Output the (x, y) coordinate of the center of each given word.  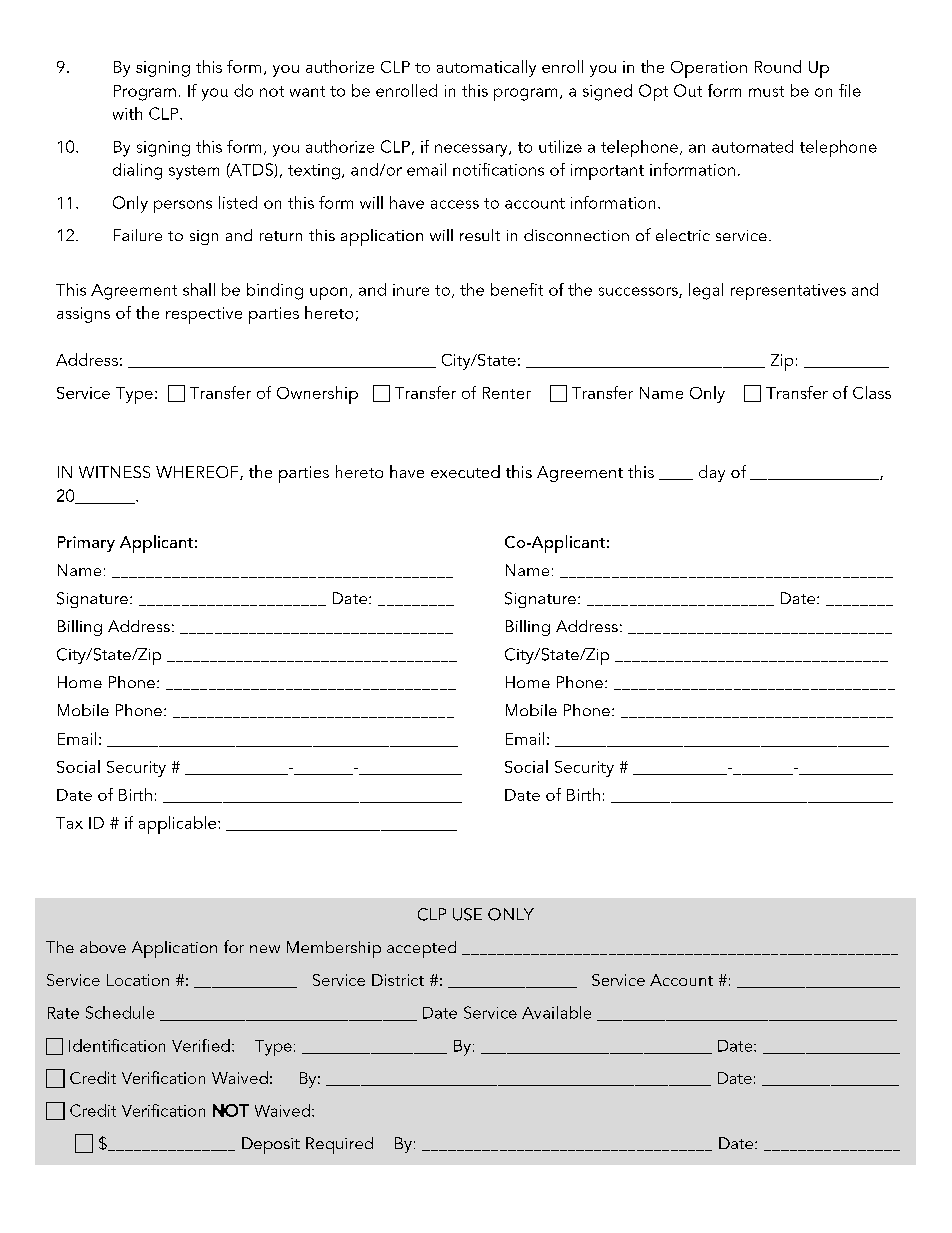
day (712, 473)
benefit (517, 289)
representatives (788, 292)
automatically (486, 68)
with (127, 113)
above (103, 947)
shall (199, 289)
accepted (421, 949)
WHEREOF (198, 473)
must (766, 91)
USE (467, 914)
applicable (179, 825)
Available (556, 1012)
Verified (201, 1045)
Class (872, 392)
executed (465, 471)
